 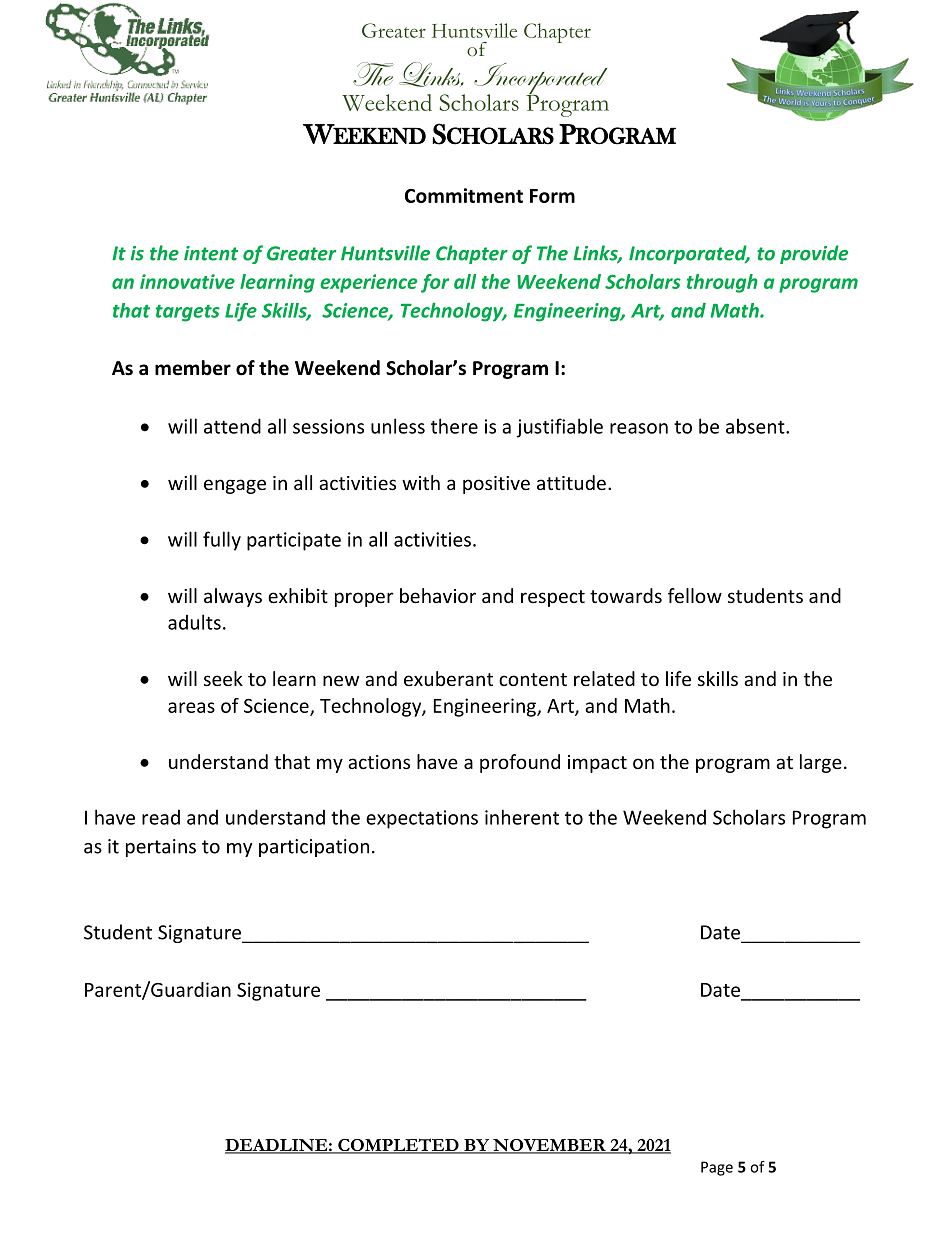 I want to click on through, so click(x=722, y=283).
